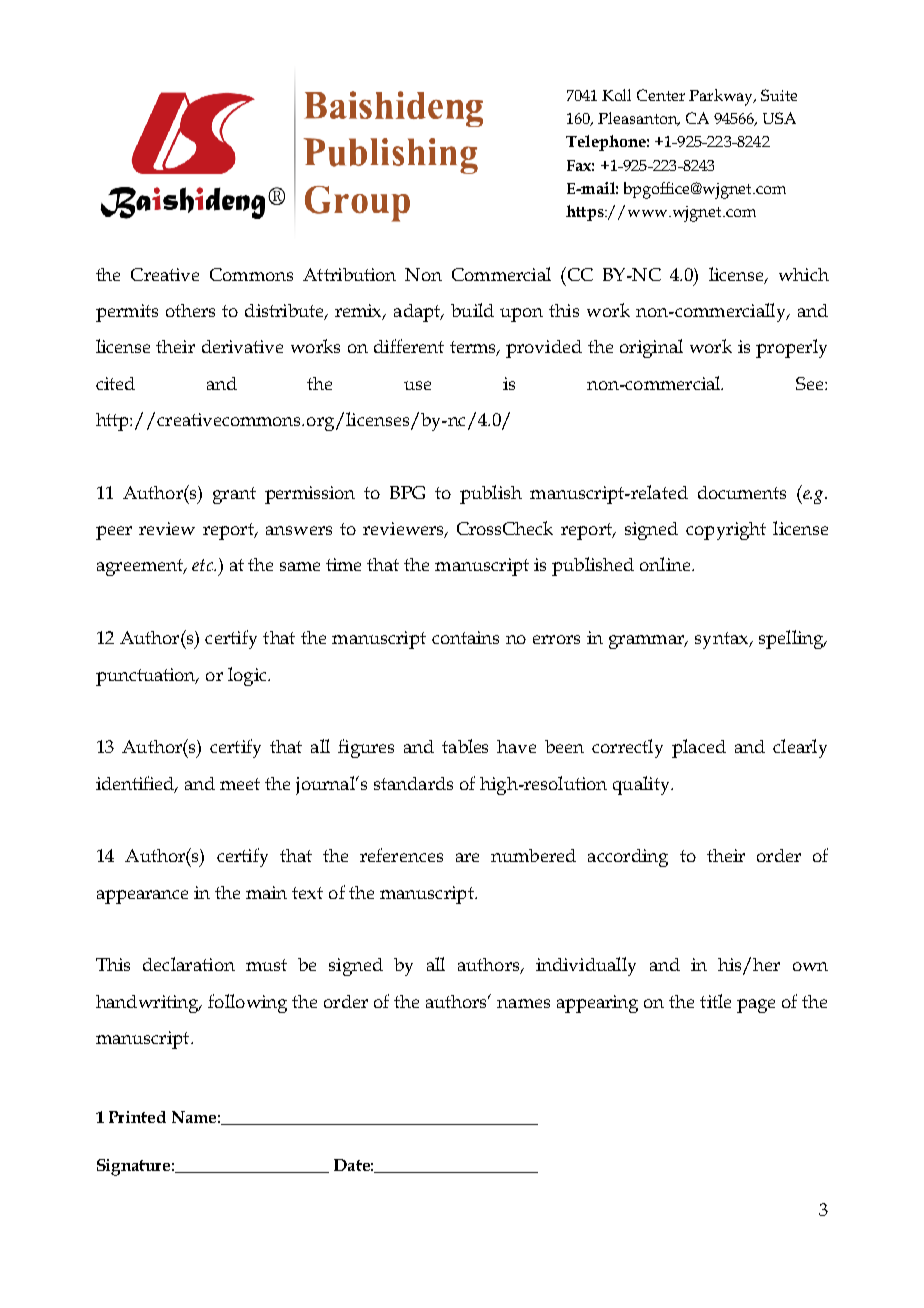  What do you see at coordinates (240, 784) in the screenshot?
I see `meet` at bounding box center [240, 784].
